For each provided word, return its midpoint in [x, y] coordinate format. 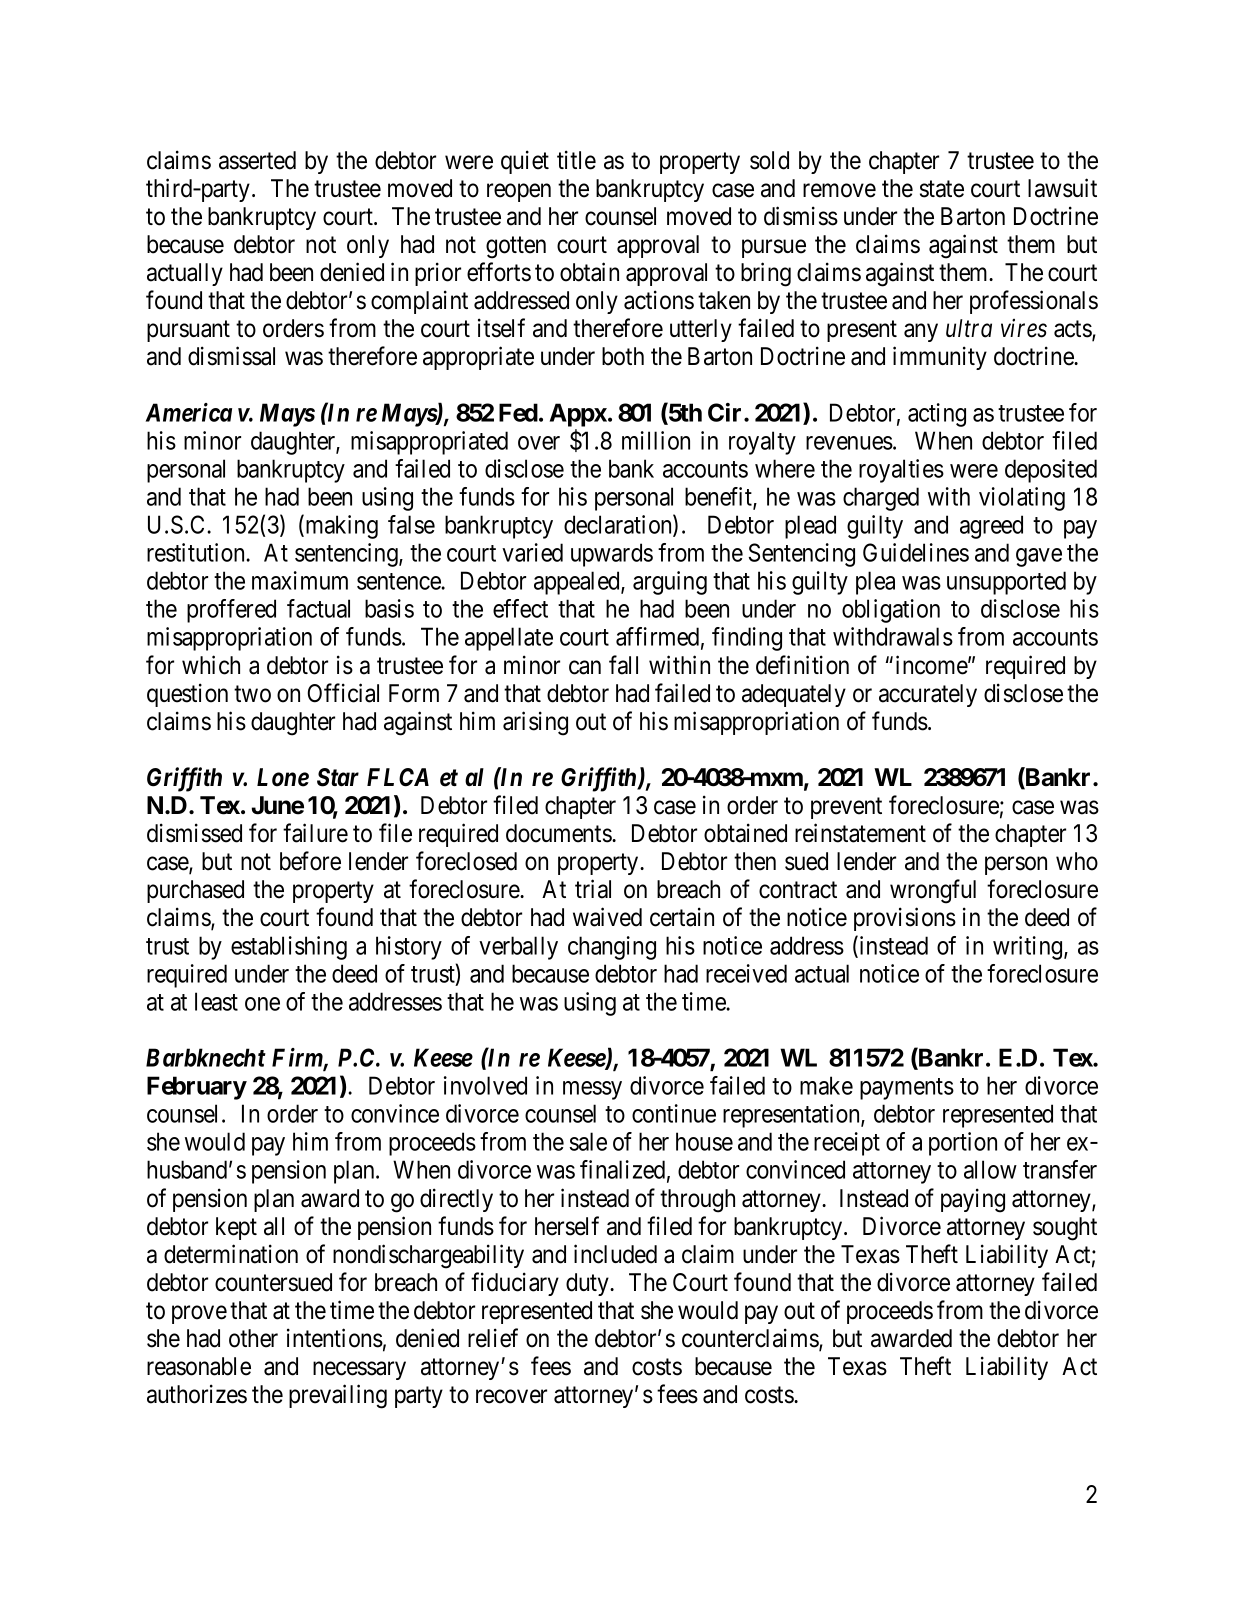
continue [674, 1113]
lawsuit [1062, 188]
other [253, 1338]
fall [623, 665]
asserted [257, 160]
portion [963, 1144]
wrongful [933, 891]
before [310, 861]
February [197, 1088]
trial [593, 889]
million [656, 440]
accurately [928, 695]
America [189, 412]
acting [937, 415]
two [252, 694]
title [576, 160]
